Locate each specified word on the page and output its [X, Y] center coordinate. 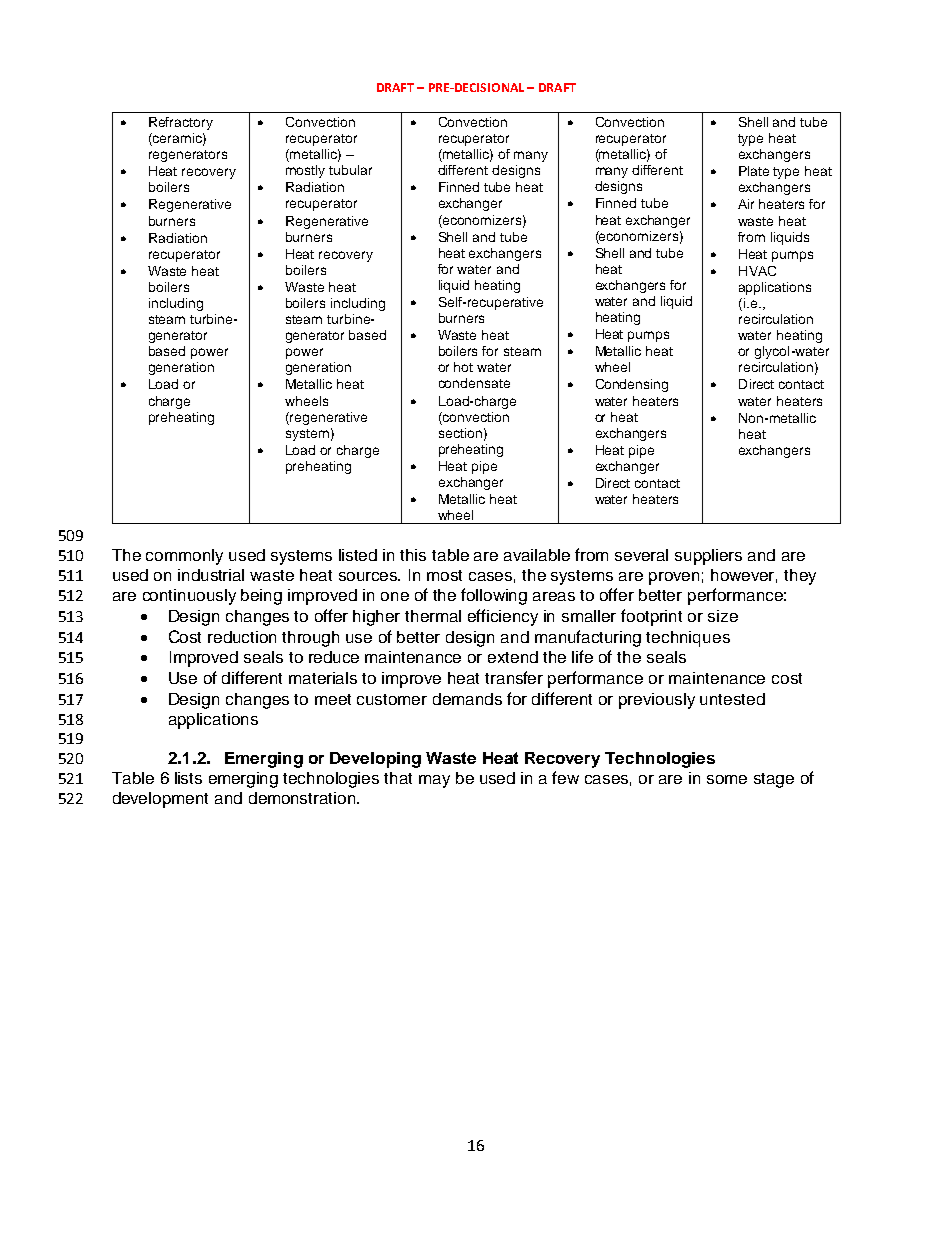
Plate [754, 171]
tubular [350, 170]
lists [188, 778]
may [434, 781]
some [727, 779]
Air [746, 204]
